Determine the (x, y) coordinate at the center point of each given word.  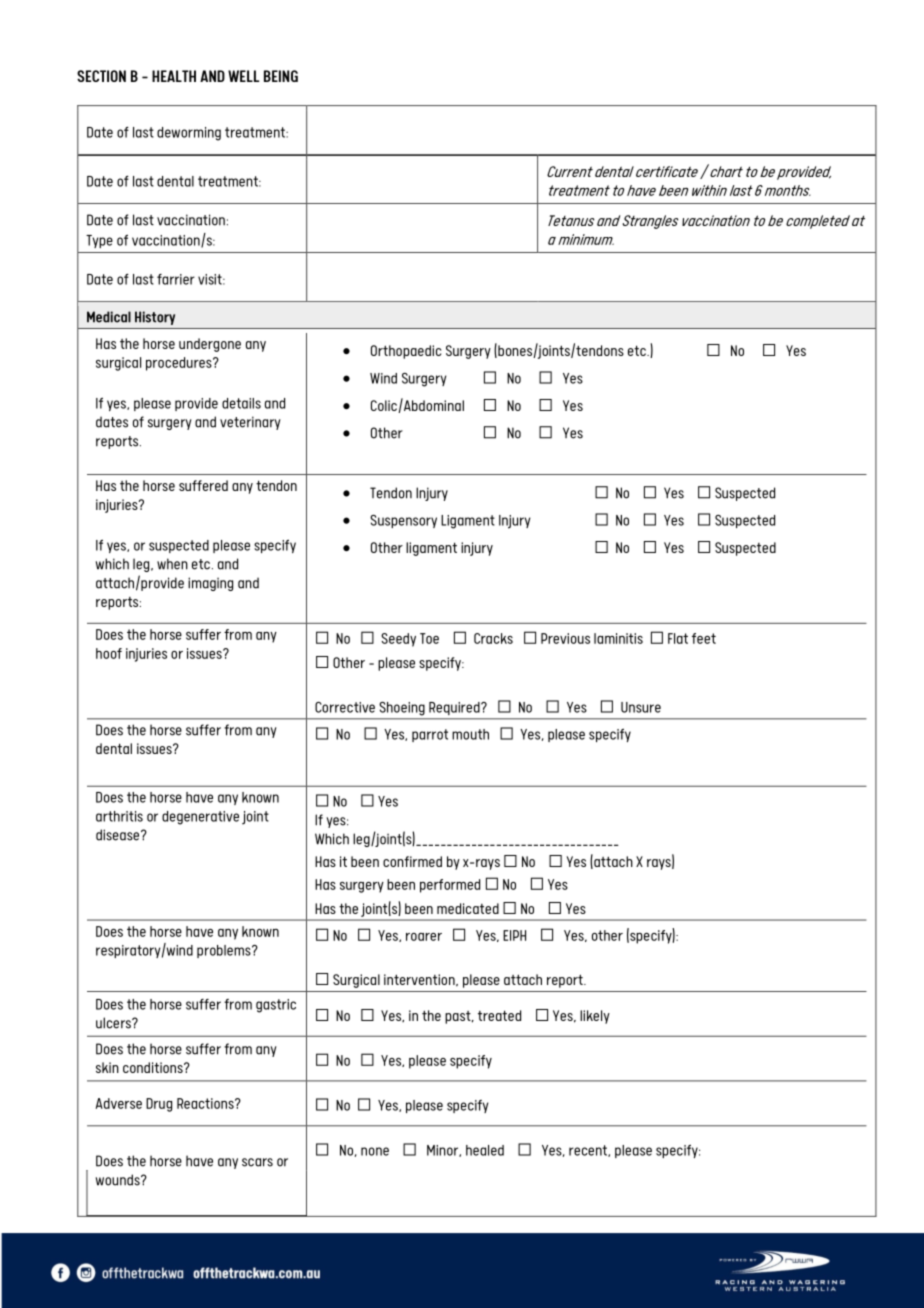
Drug (159, 1105)
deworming (189, 134)
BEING (281, 76)
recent (589, 1151)
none (375, 1151)
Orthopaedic (406, 352)
